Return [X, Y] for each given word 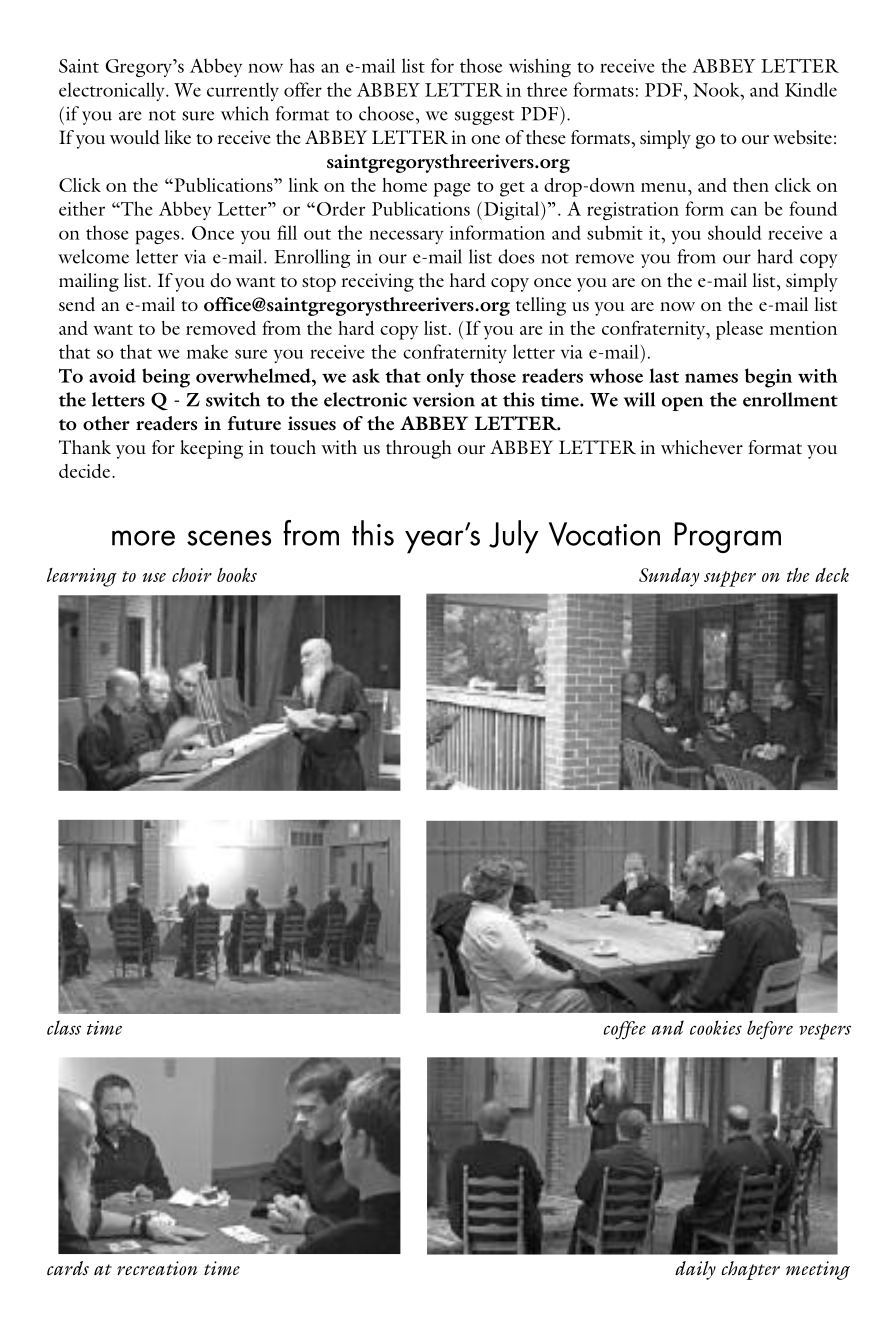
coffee [624, 1030]
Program [727, 537]
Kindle [811, 89]
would [135, 137]
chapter [750, 1270]
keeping [211, 449]
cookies [716, 1027]
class [64, 1027]
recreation [157, 1268]
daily [695, 1270]
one [485, 139]
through [419, 449]
